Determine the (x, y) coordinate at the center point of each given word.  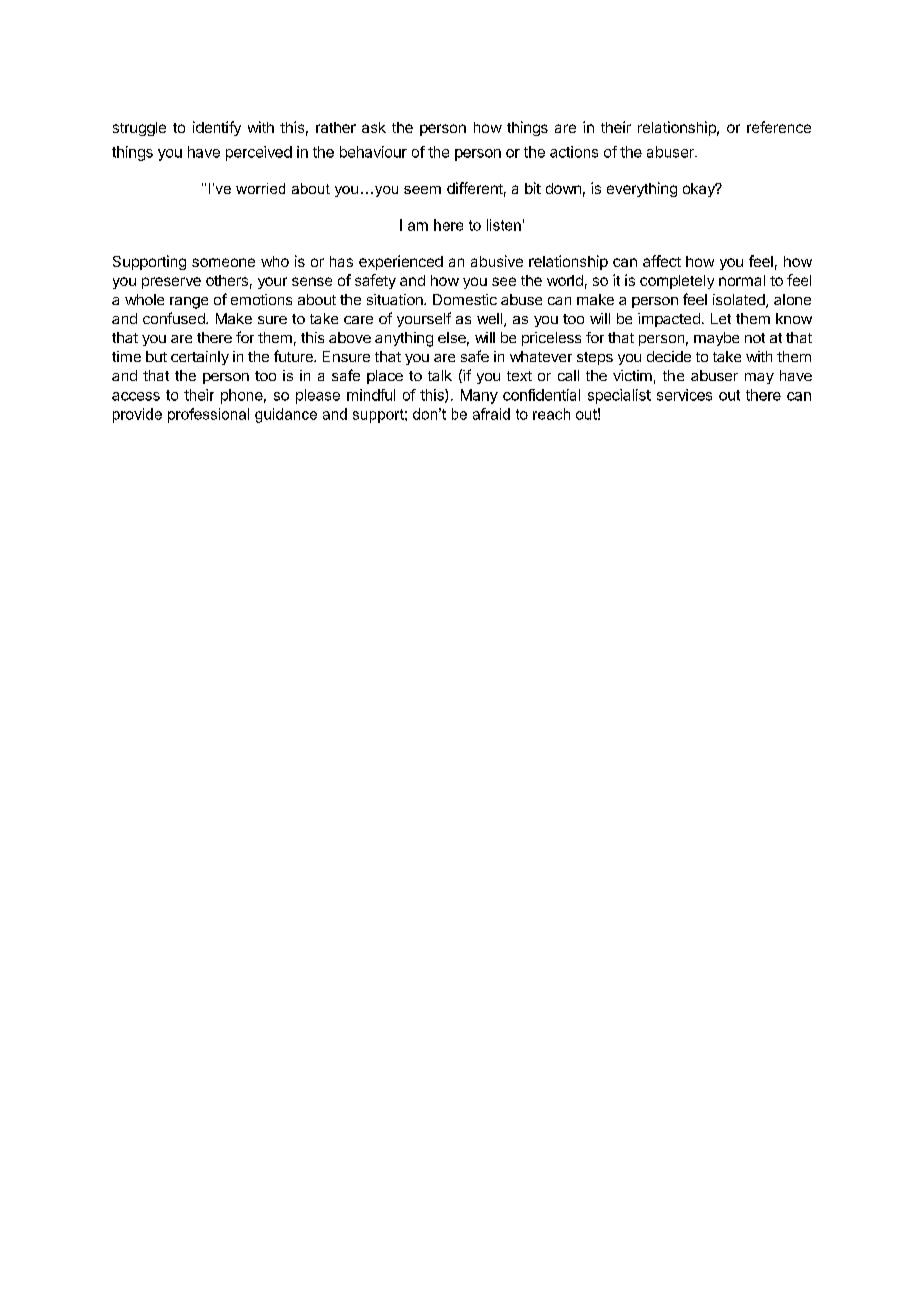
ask (374, 127)
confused (175, 318)
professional (208, 415)
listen (504, 225)
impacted (669, 320)
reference (779, 127)
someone (223, 262)
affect (662, 261)
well (491, 320)
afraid (491, 414)
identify (217, 128)
